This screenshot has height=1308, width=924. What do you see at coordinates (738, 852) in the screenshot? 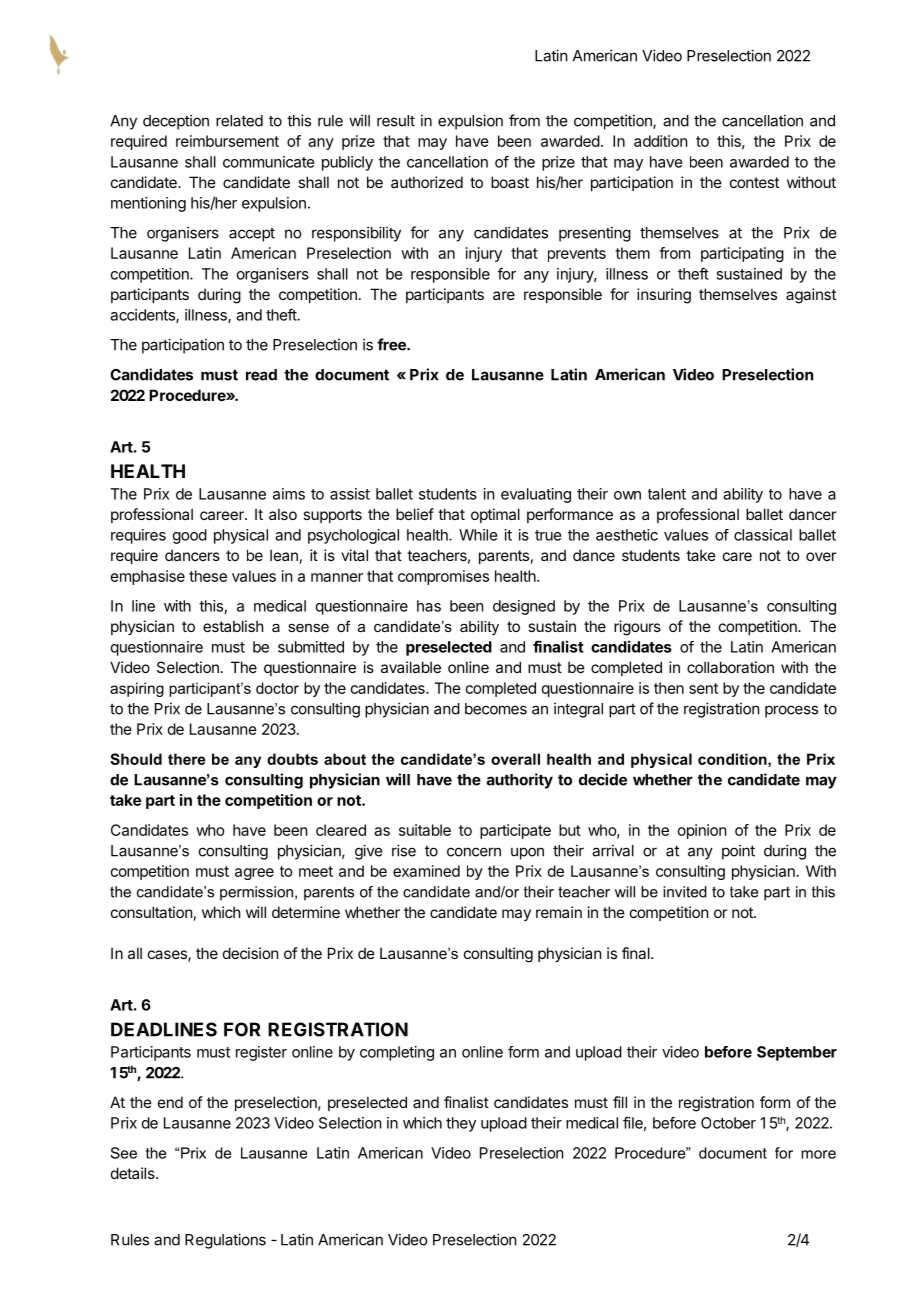
I see `point` at bounding box center [738, 852].
